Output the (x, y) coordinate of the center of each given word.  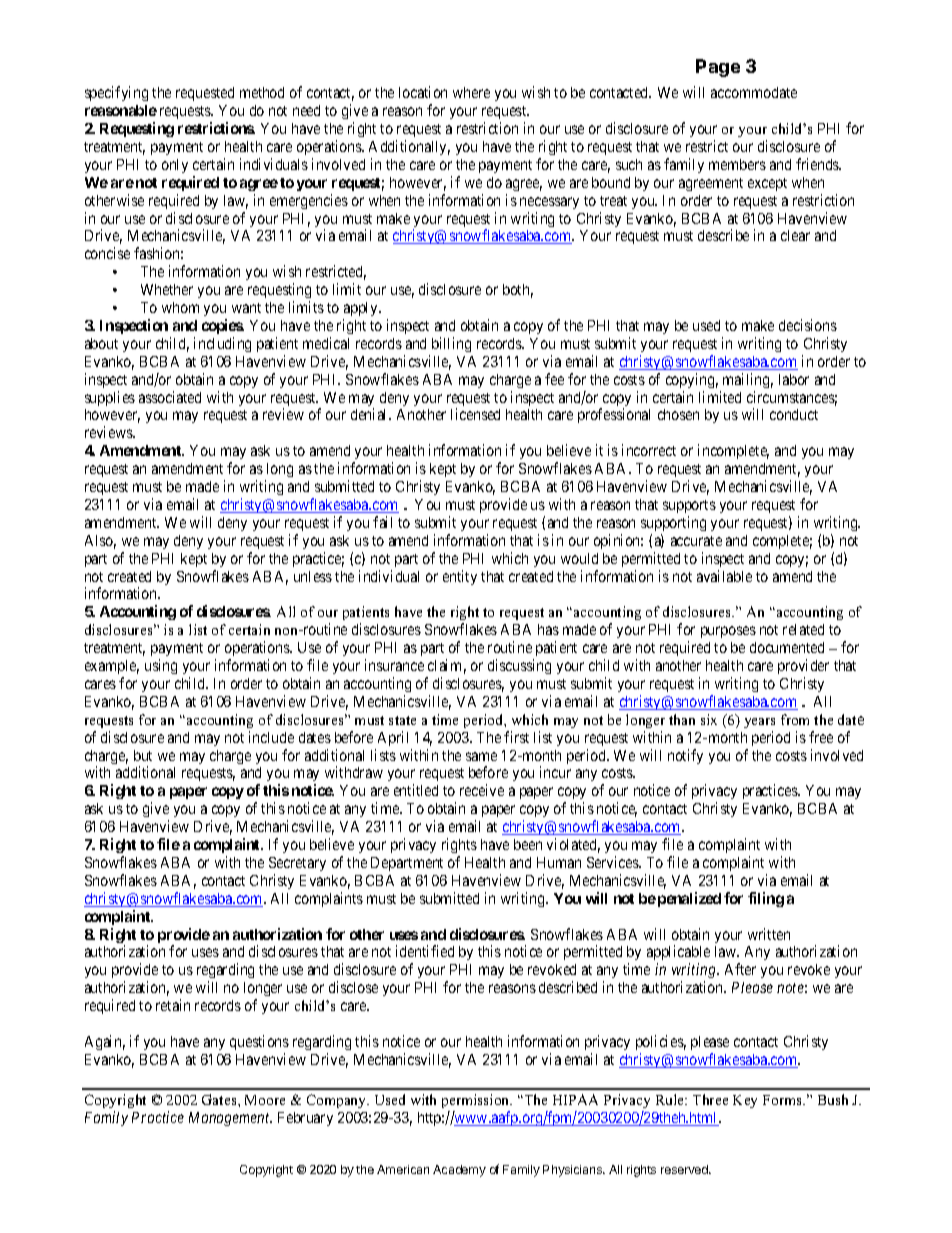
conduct (794, 414)
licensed (475, 414)
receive (482, 790)
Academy (459, 1171)
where (471, 92)
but (143, 755)
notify (685, 756)
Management (230, 1119)
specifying (116, 93)
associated (170, 397)
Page (718, 68)
